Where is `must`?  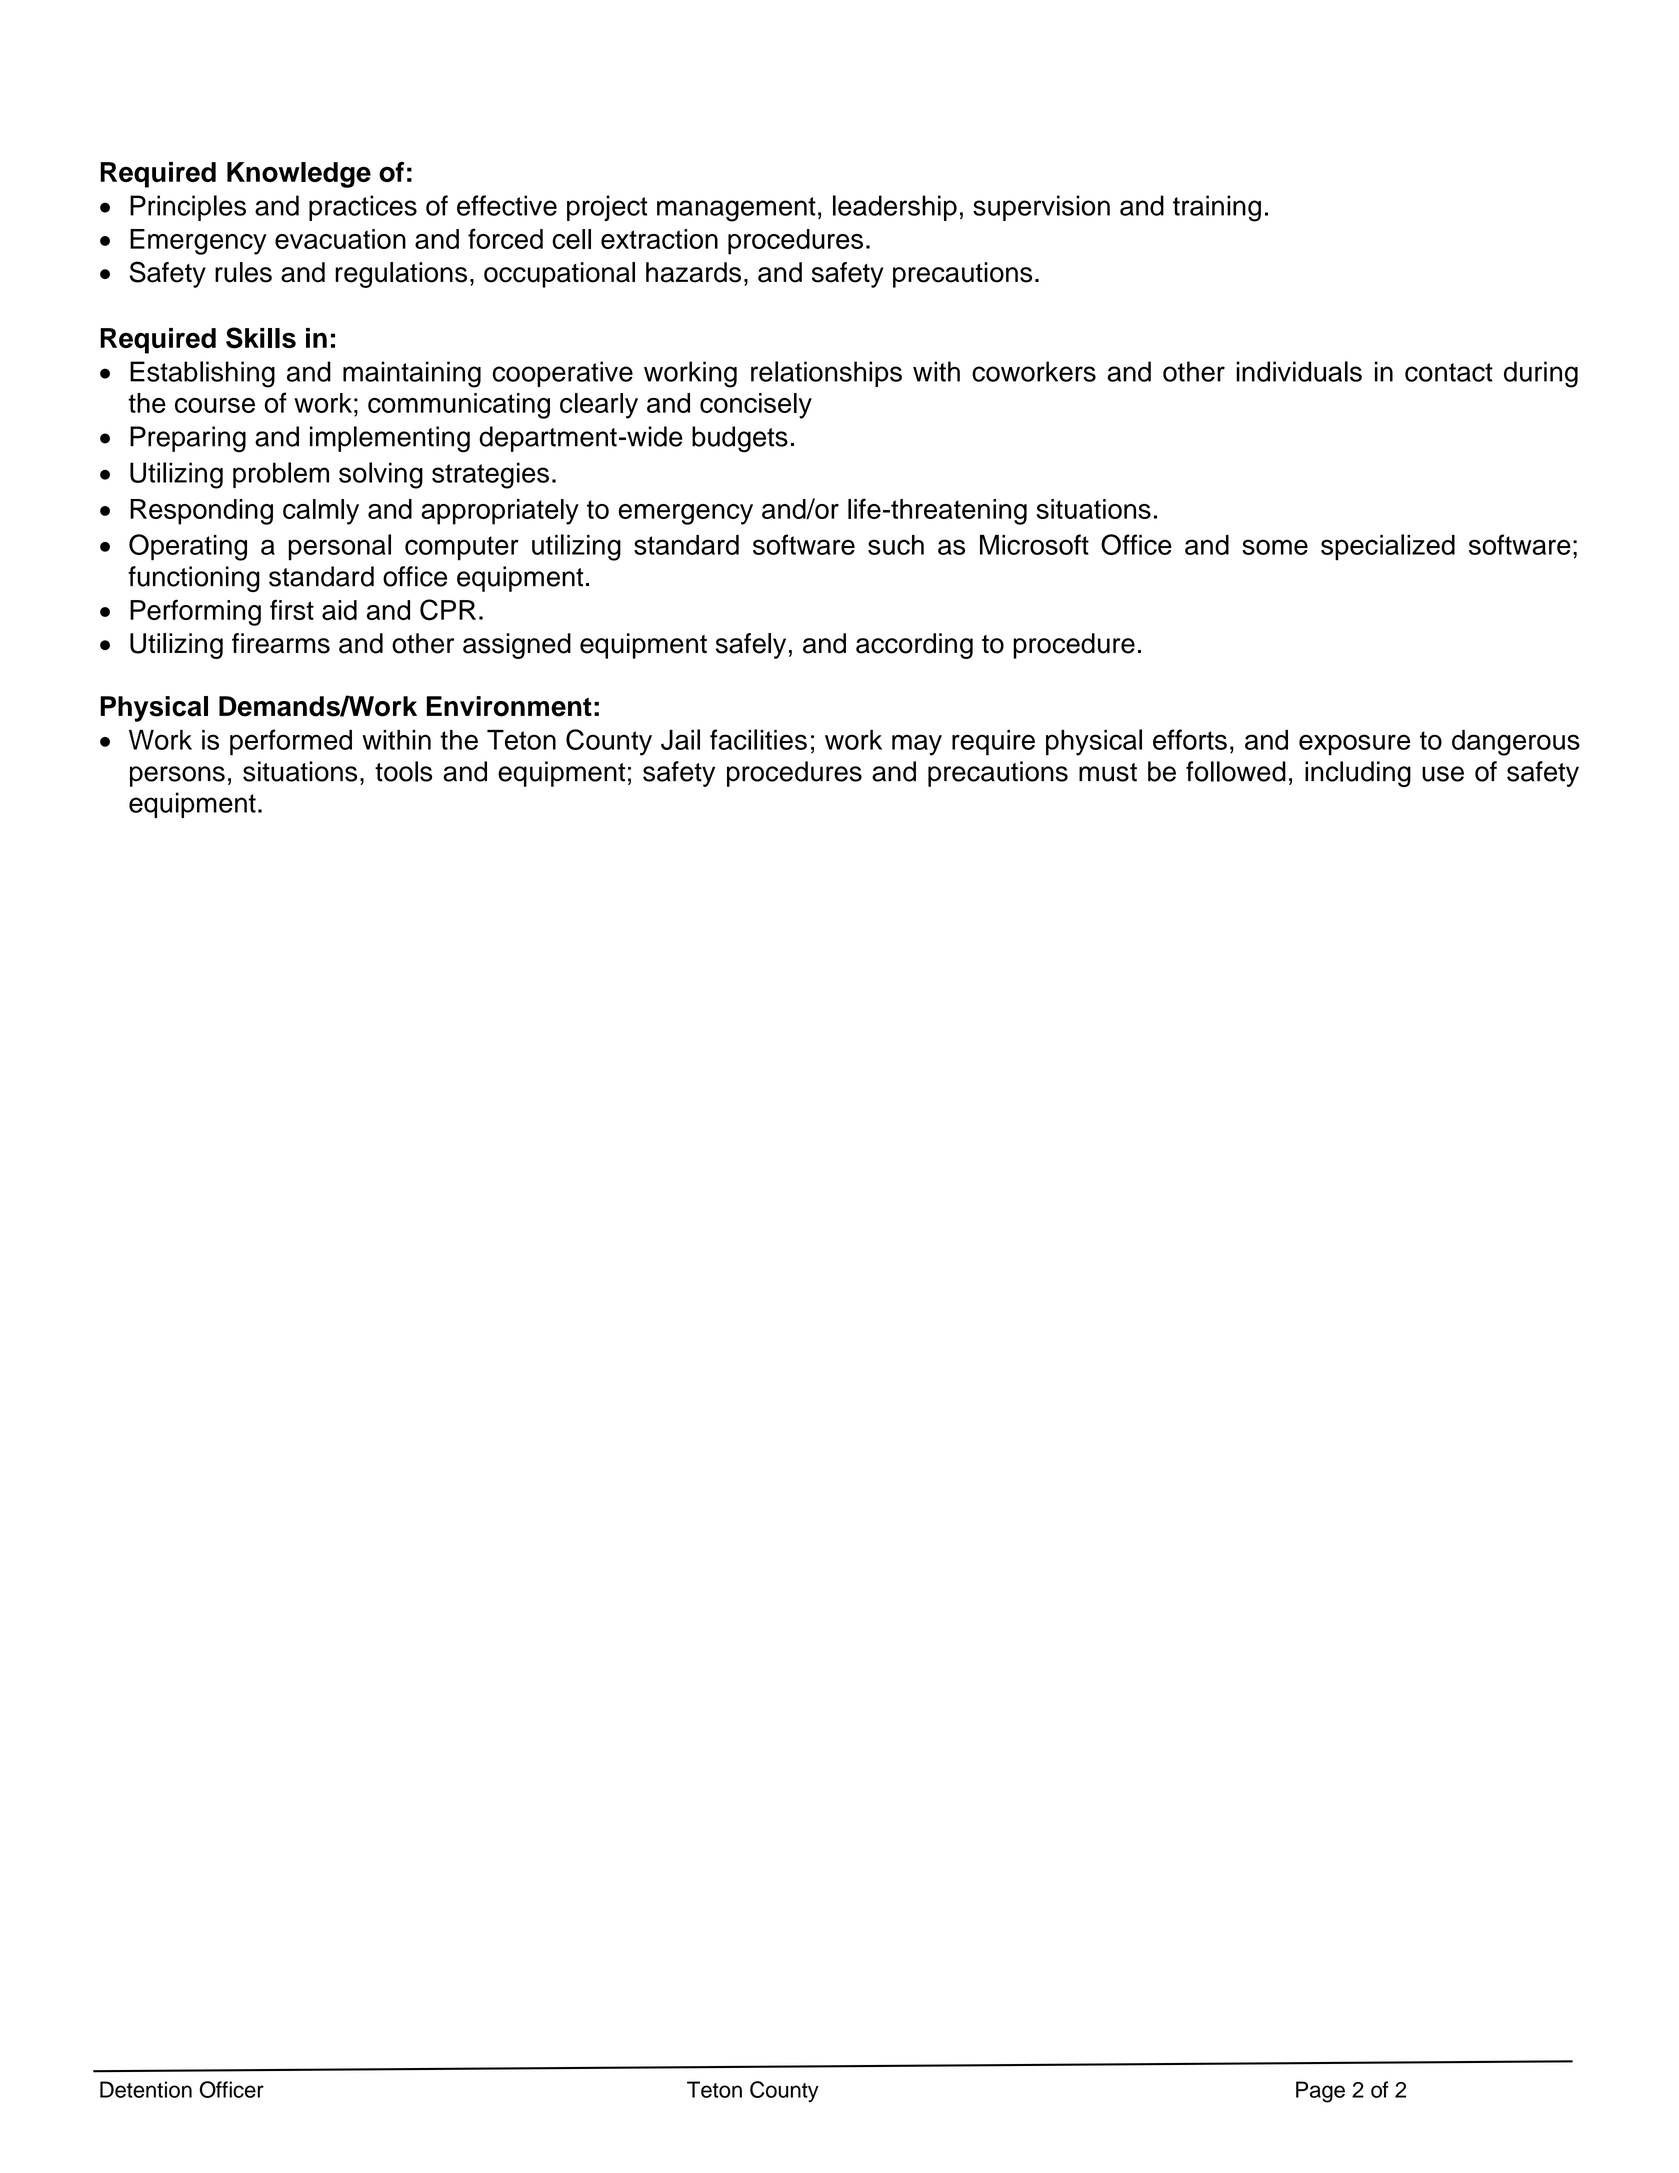 must is located at coordinates (1108, 772).
